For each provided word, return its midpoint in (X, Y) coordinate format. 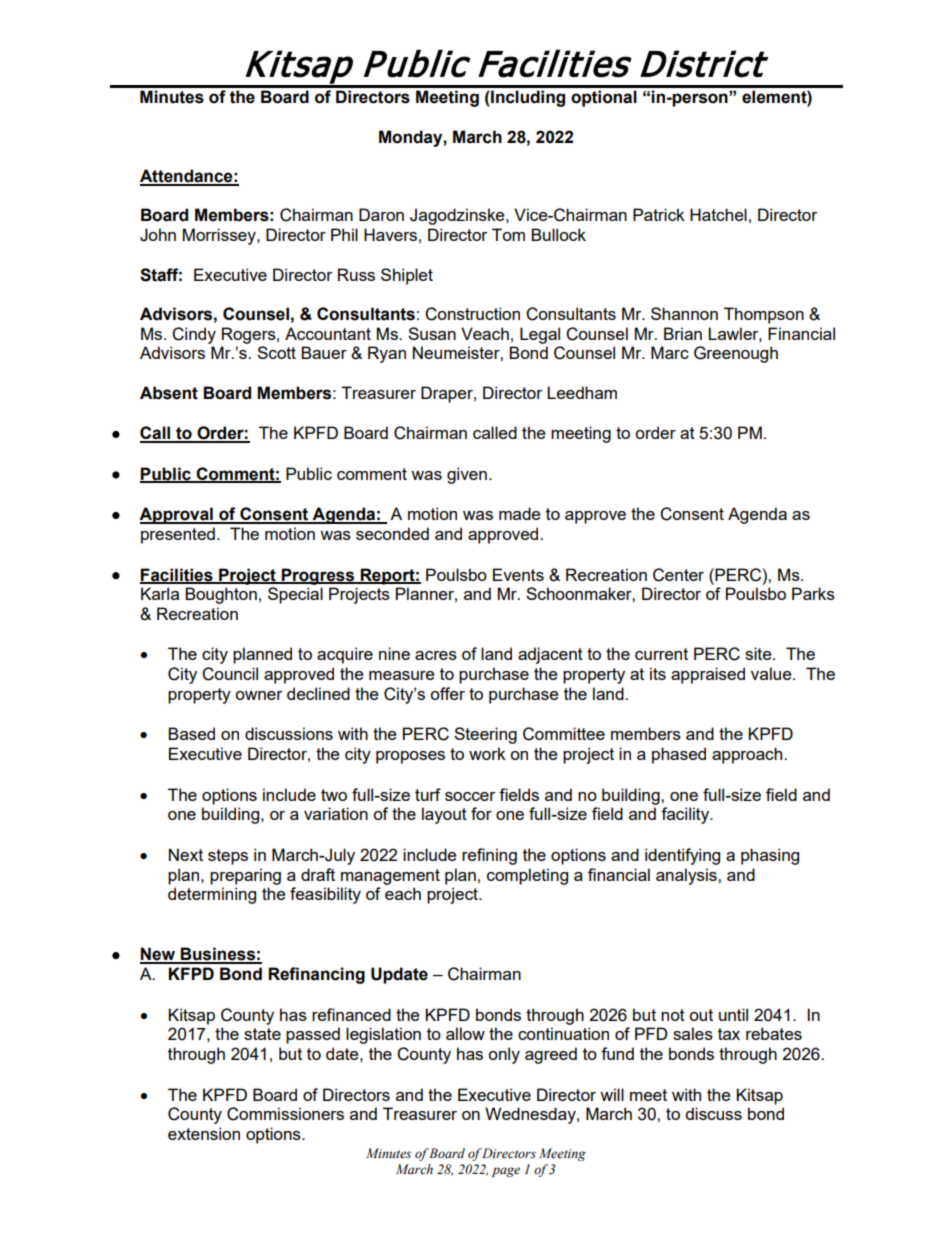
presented (178, 535)
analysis (687, 876)
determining (212, 895)
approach (748, 755)
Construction (472, 314)
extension (204, 1133)
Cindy (194, 335)
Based (191, 733)
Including (527, 98)
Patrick (659, 214)
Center (678, 575)
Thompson (764, 315)
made (519, 513)
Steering (485, 735)
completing (527, 876)
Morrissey (220, 236)
